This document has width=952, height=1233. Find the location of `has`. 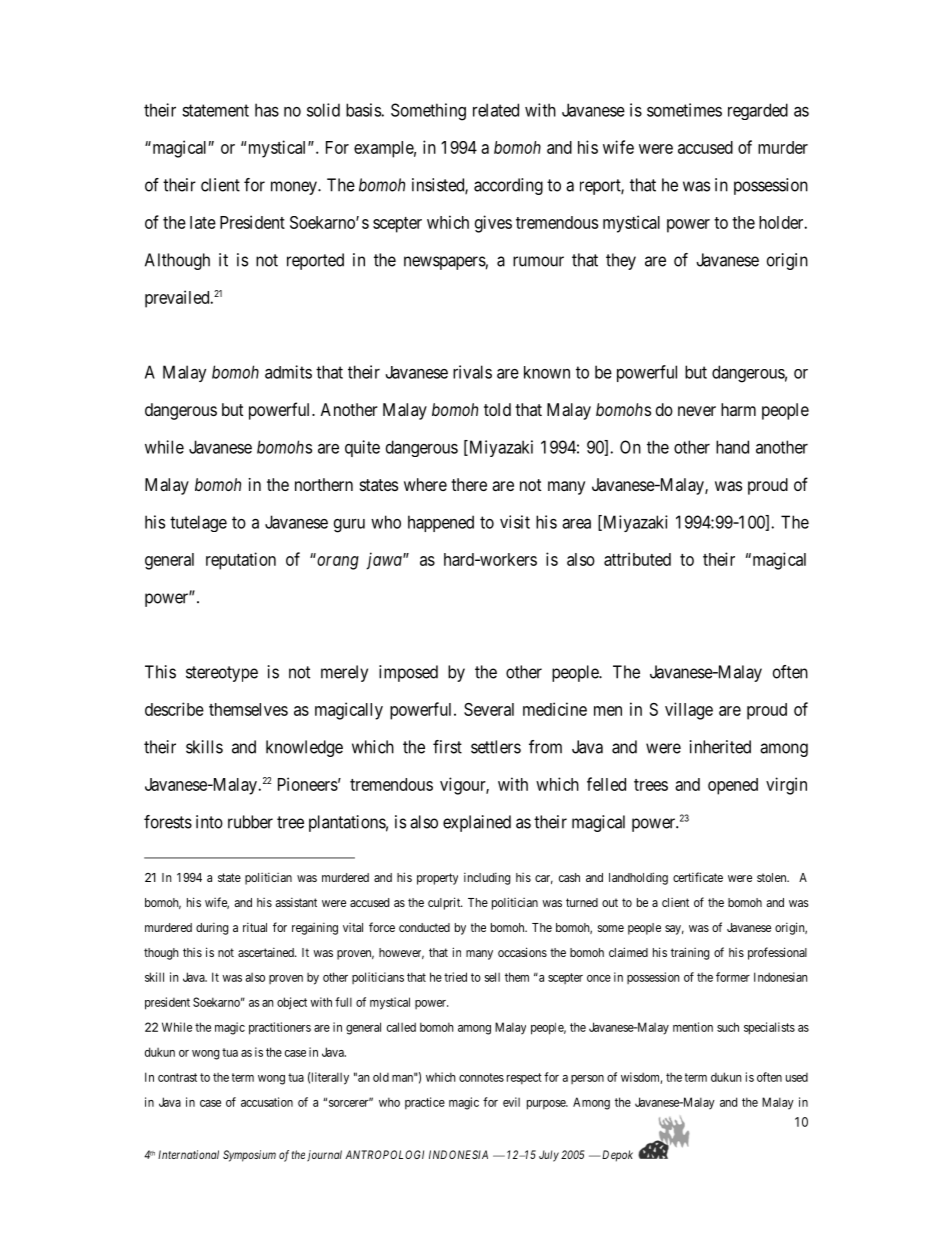

has is located at coordinates (267, 110).
